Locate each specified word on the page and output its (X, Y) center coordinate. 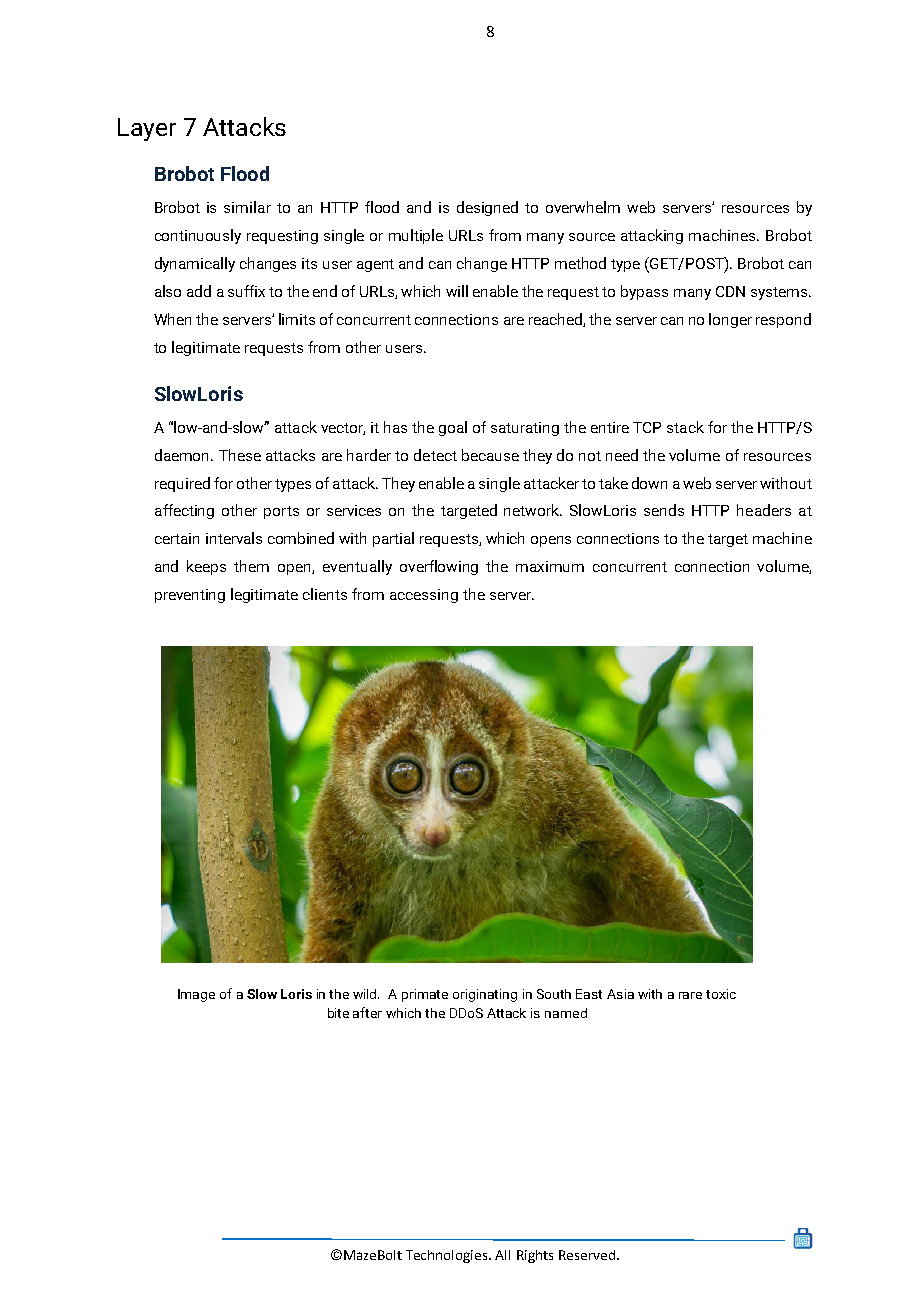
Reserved (587, 1255)
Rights (535, 1256)
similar (247, 207)
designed (487, 208)
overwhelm (583, 207)
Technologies (448, 1256)
